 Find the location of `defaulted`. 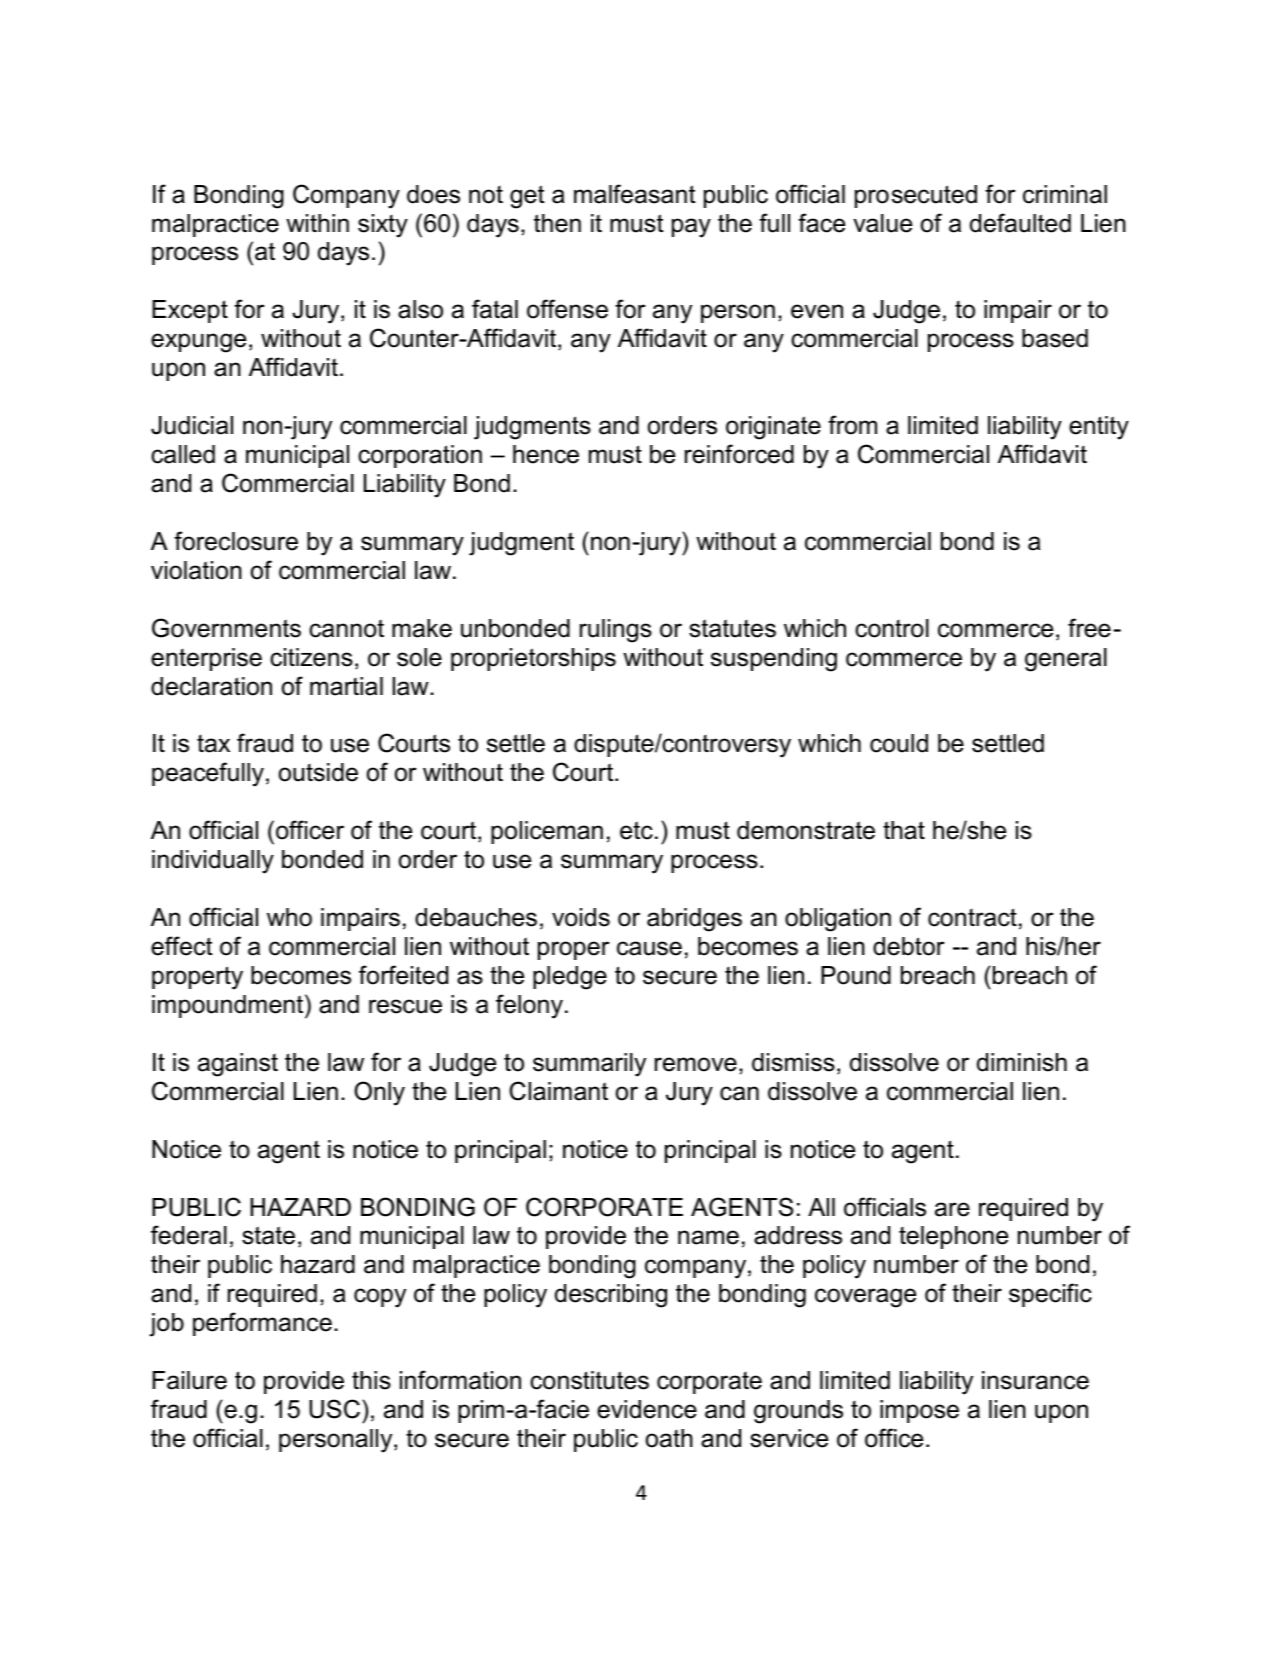

defaulted is located at coordinates (1020, 223).
